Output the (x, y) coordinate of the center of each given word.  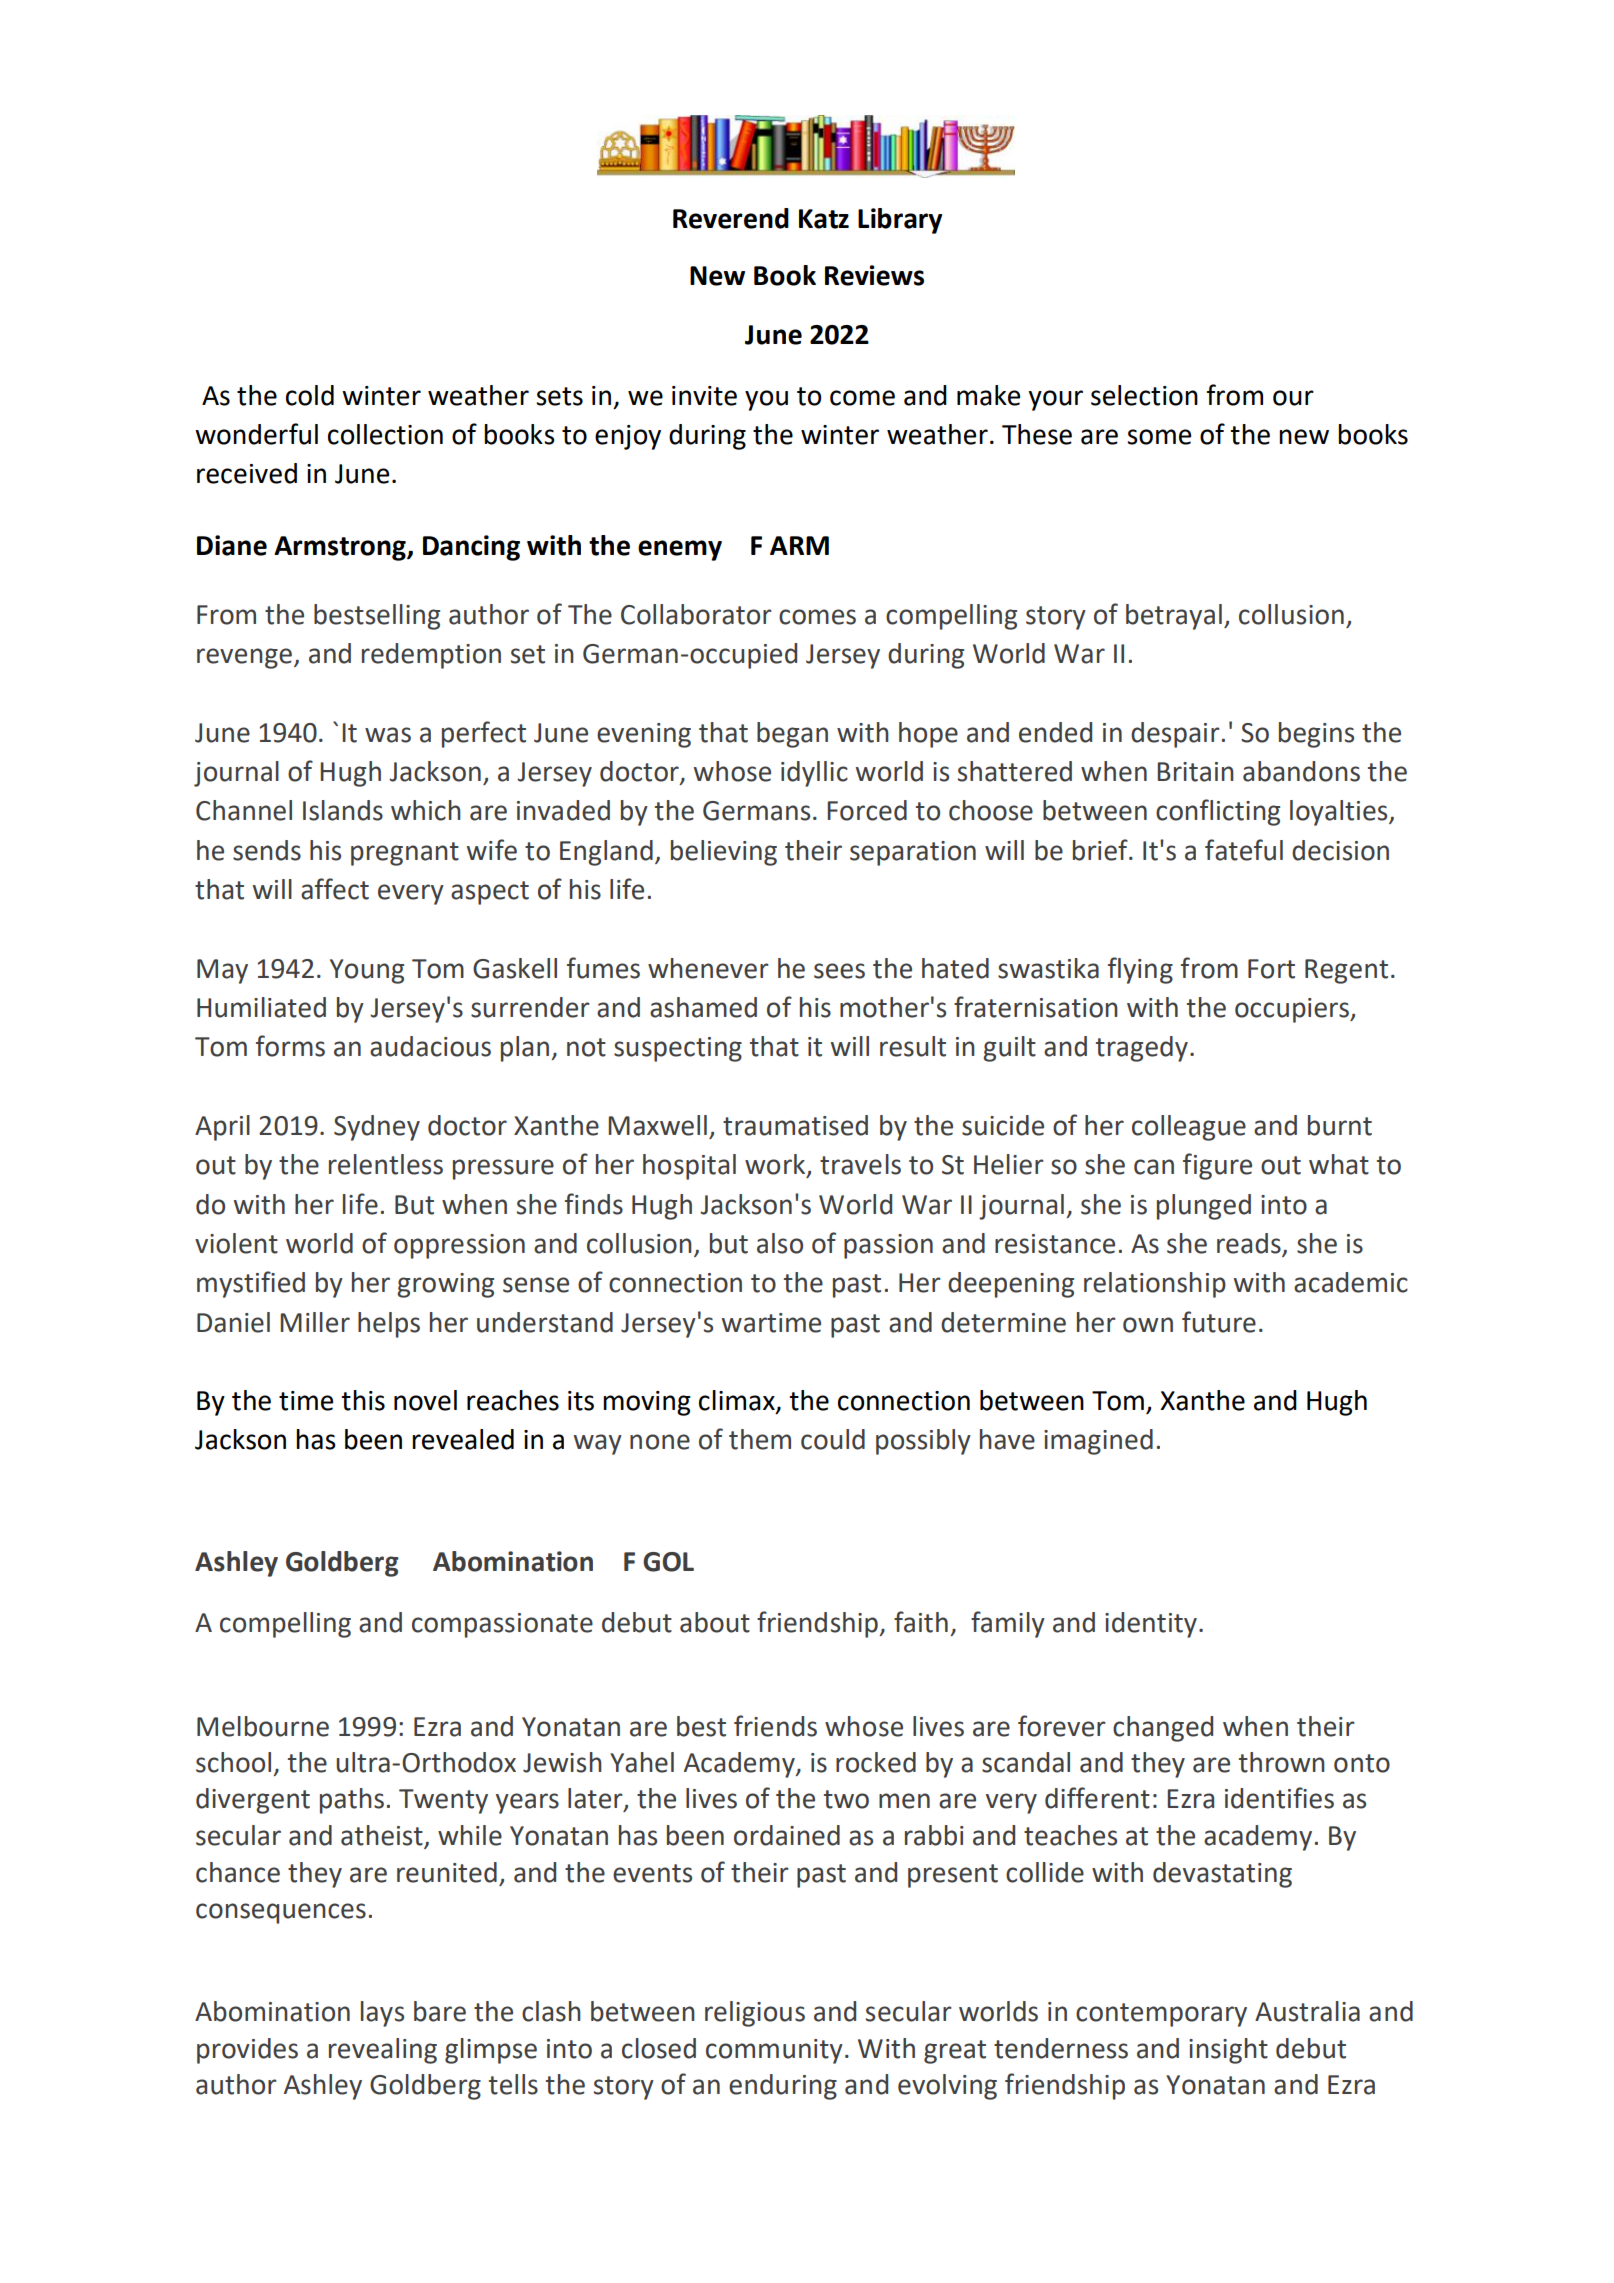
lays (382, 2014)
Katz (824, 219)
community (774, 2051)
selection (1144, 395)
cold (310, 395)
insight (1228, 2051)
